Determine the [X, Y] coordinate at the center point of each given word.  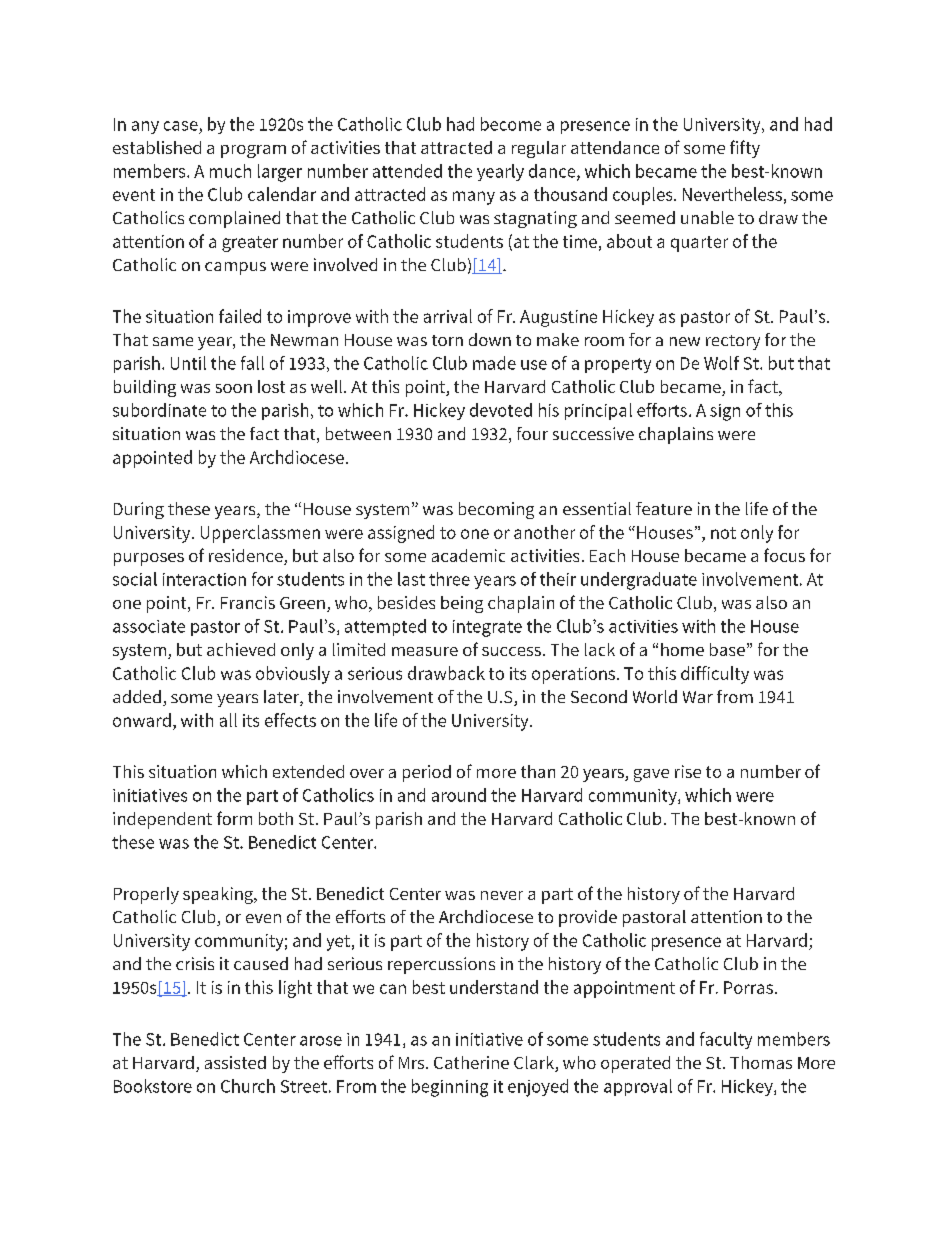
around [459, 795]
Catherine [471, 1062]
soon [234, 388]
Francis [248, 602]
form [234, 818]
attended [407, 171]
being [462, 604]
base [727, 649]
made [494, 363]
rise [688, 771]
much [230, 171]
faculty [726, 1040]
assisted [235, 1062]
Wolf [721, 363]
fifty [745, 149]
